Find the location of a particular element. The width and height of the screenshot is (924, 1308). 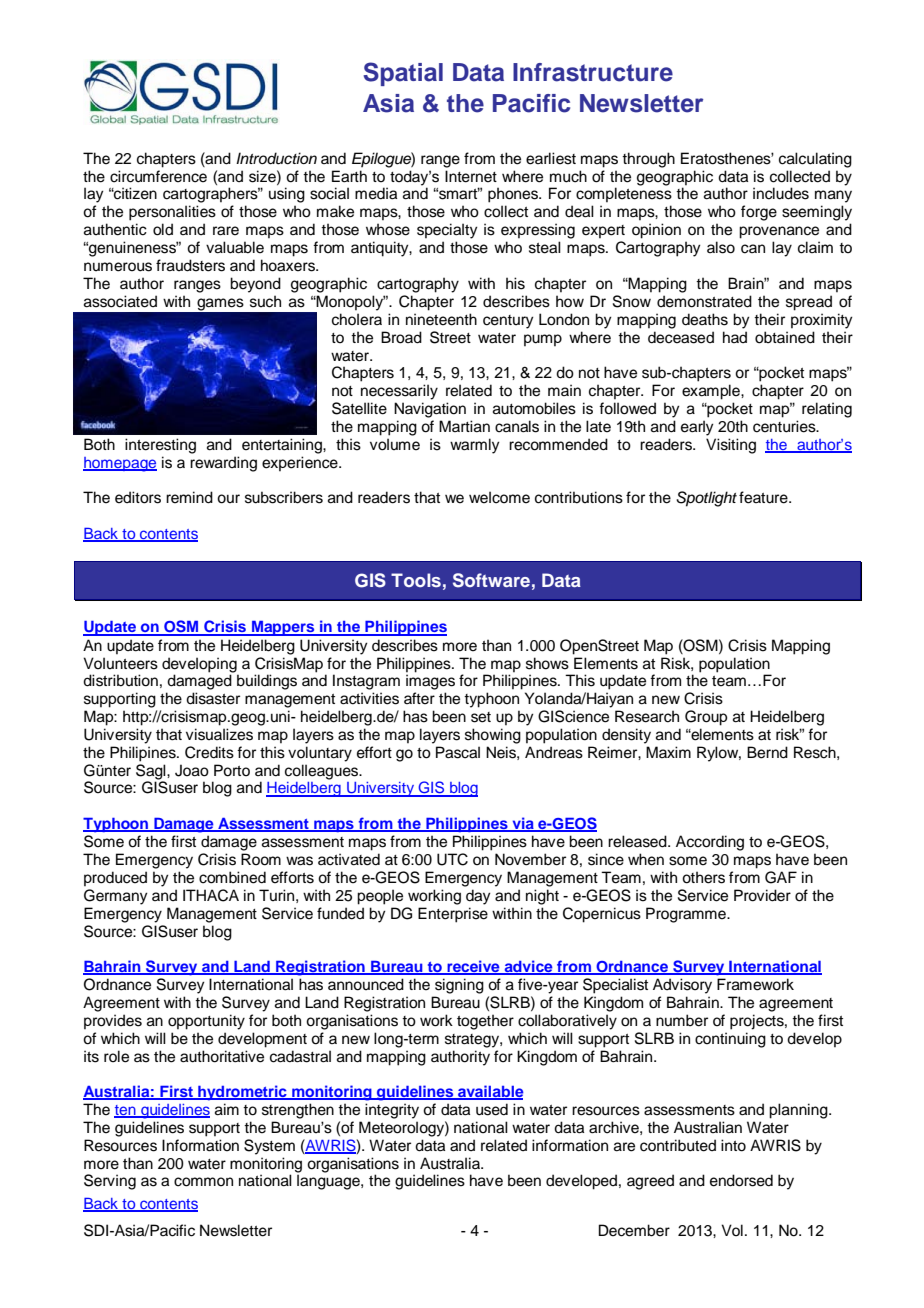

calculating is located at coordinates (815, 160).
